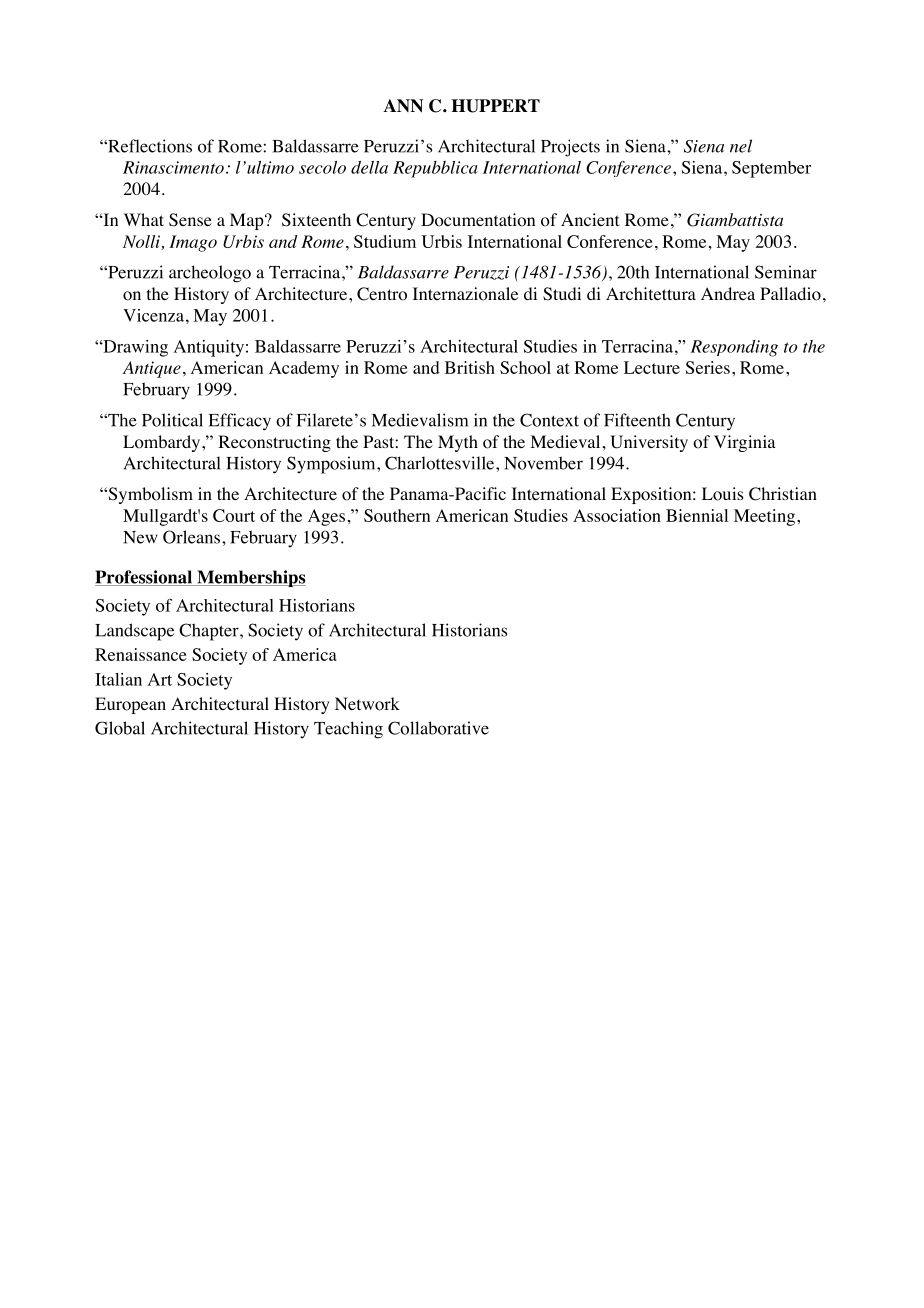 The image size is (924, 1308). I want to click on HUPPERT, so click(495, 106).
